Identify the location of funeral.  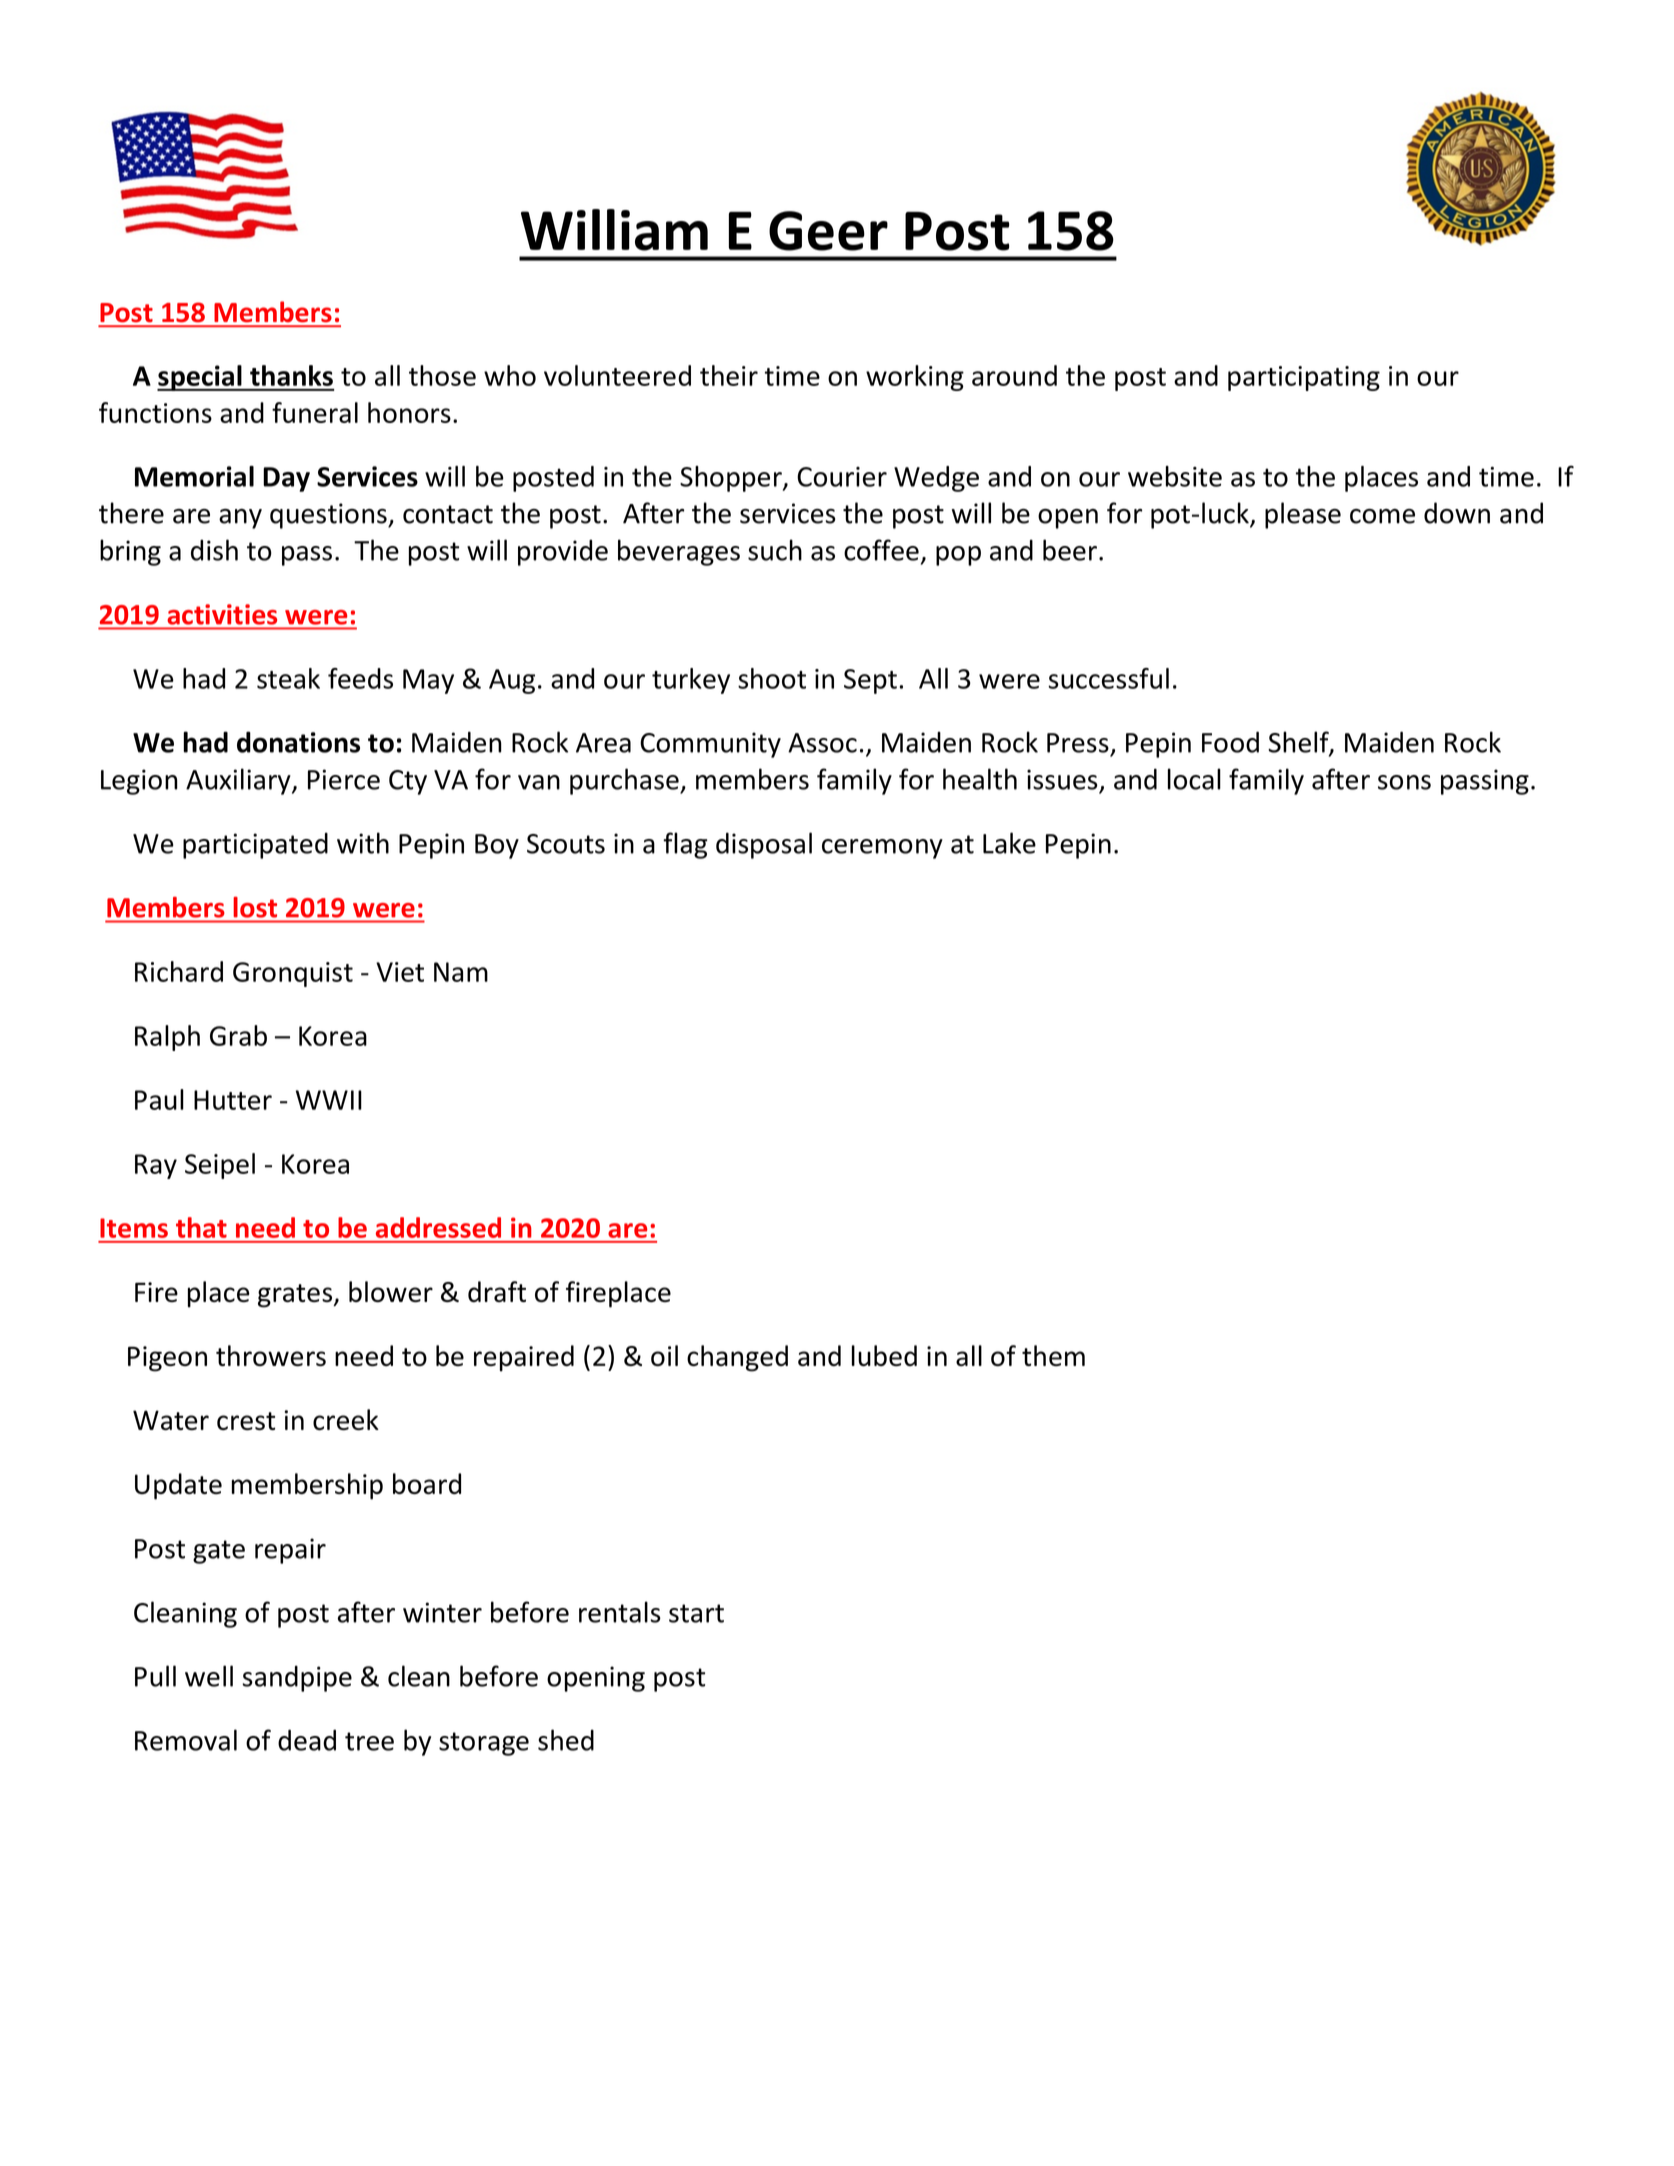
(315, 412).
